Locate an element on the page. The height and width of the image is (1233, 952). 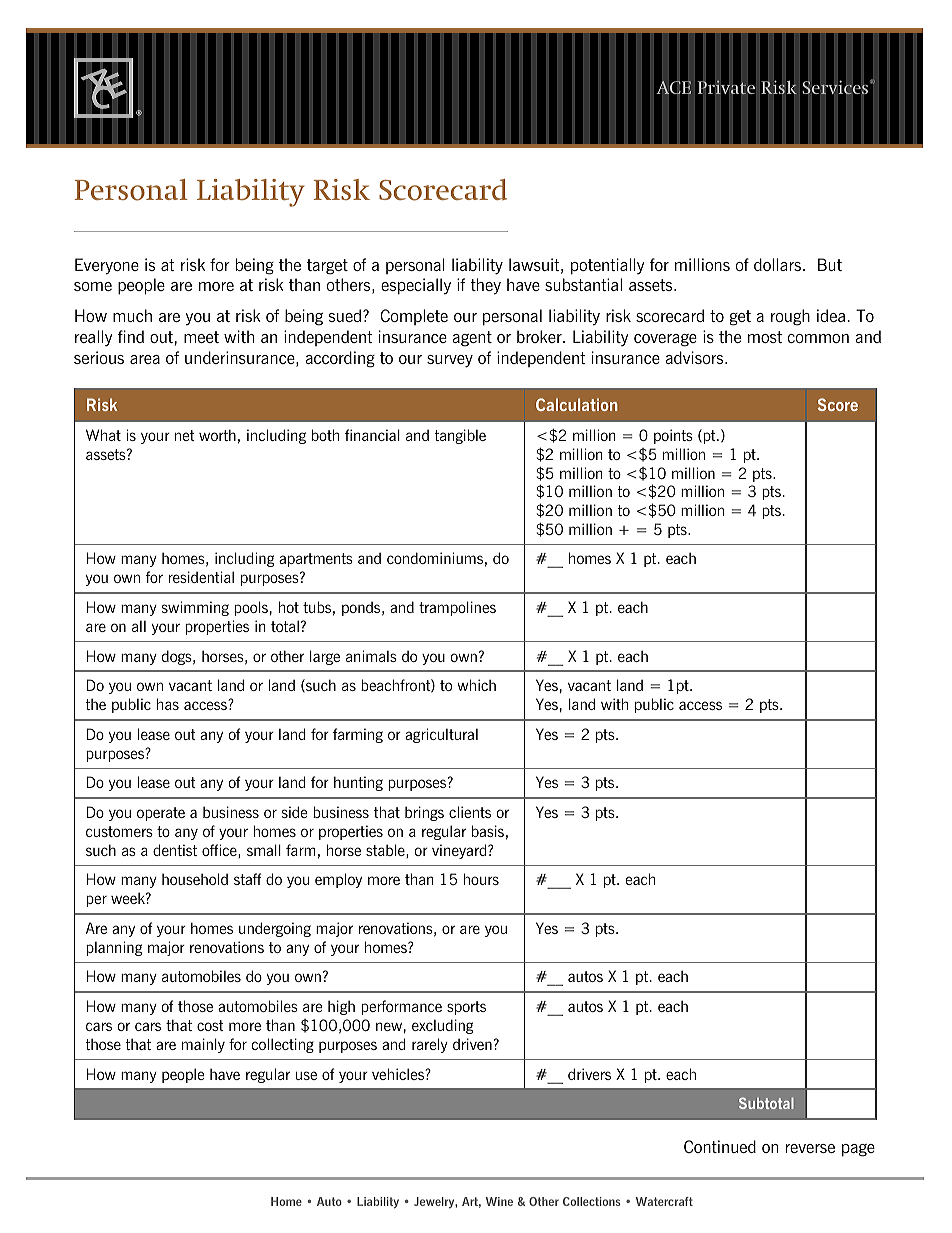
has is located at coordinates (168, 704).
